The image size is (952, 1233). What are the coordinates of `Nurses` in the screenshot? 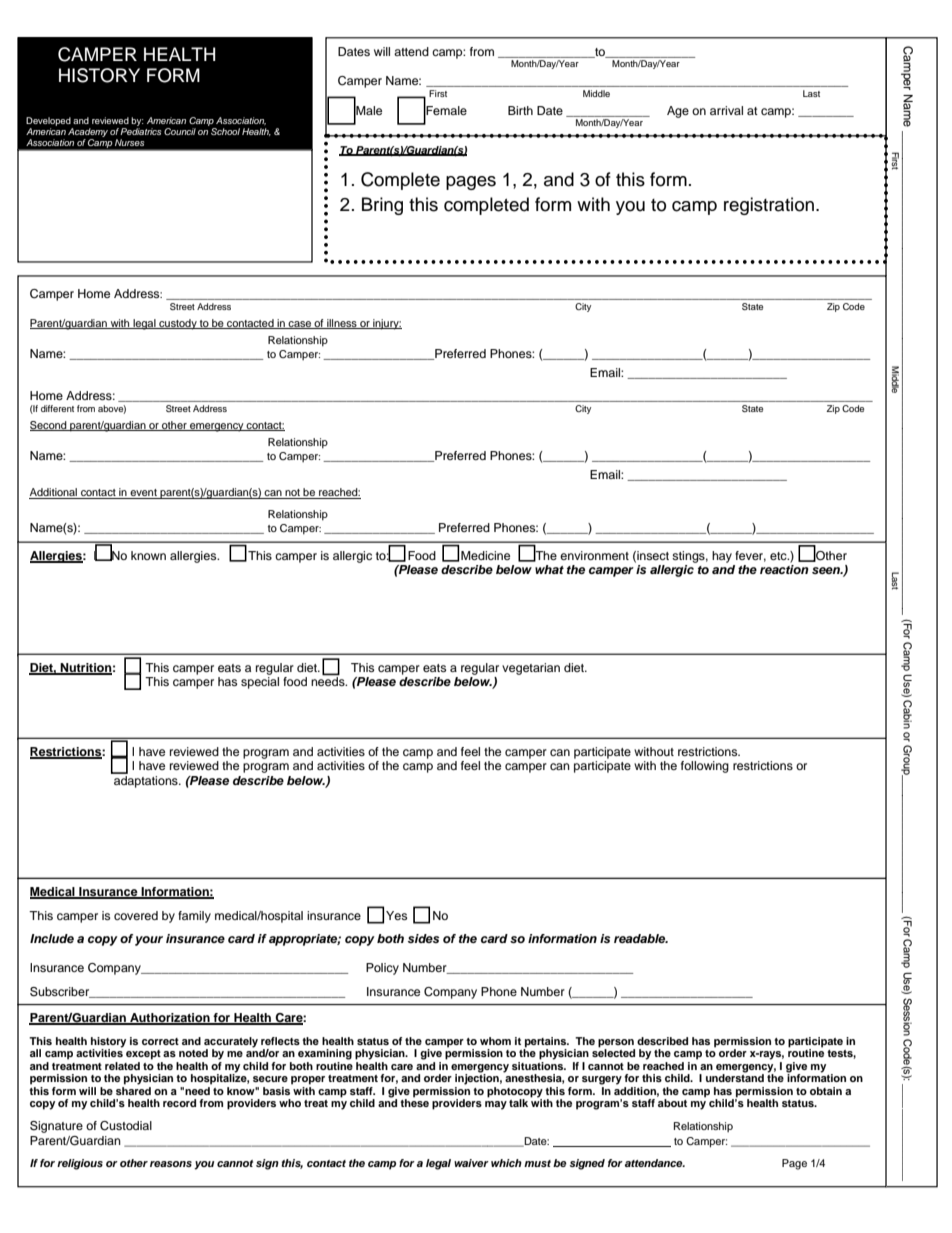 It's located at (129, 142).
